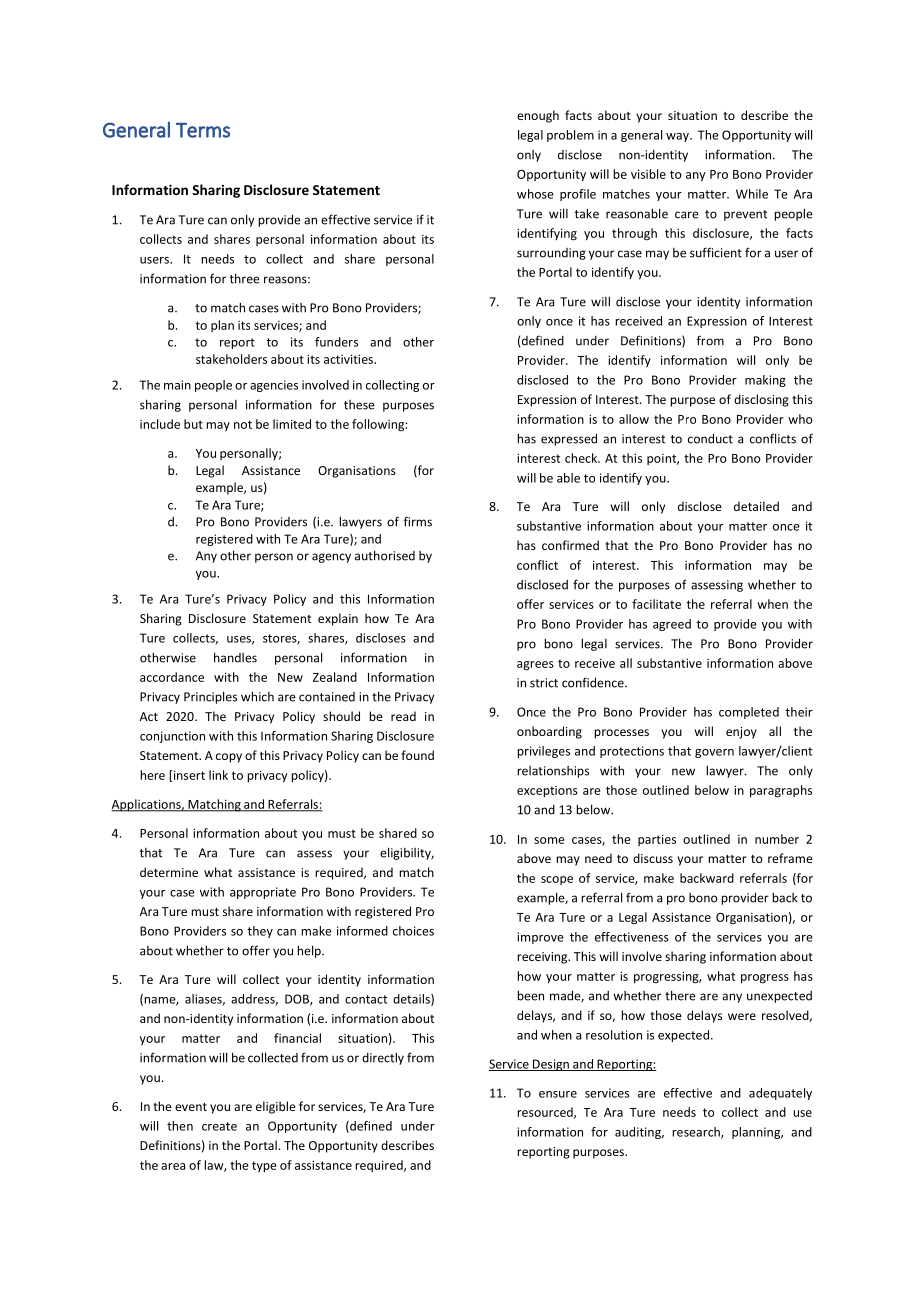 The image size is (924, 1307). What do you see at coordinates (558, 1094) in the document?
I see `ensure` at bounding box center [558, 1094].
